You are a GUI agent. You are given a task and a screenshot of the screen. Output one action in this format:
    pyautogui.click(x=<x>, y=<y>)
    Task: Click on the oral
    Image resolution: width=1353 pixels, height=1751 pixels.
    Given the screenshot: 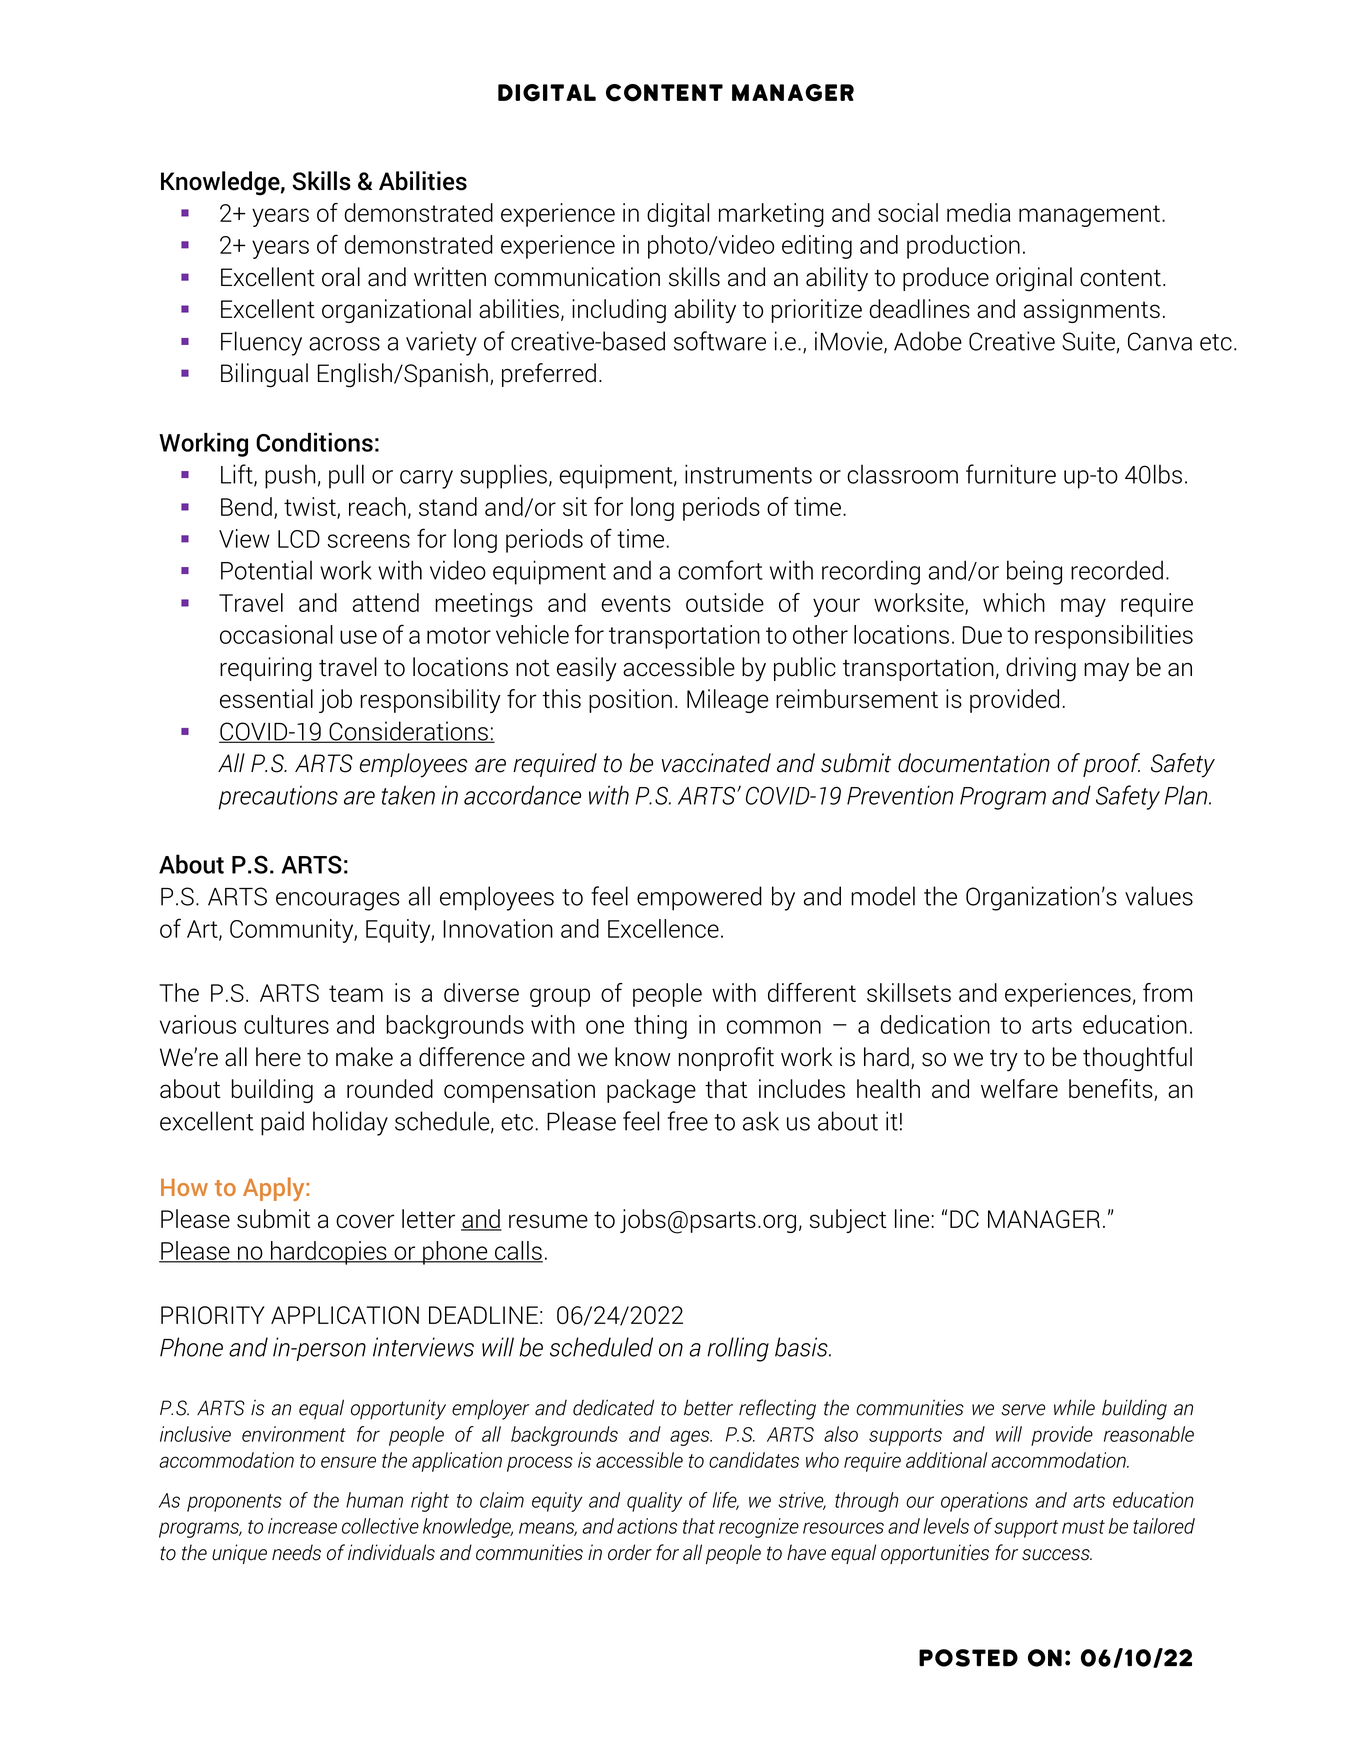 What is the action you would take?
    pyautogui.click(x=341, y=277)
